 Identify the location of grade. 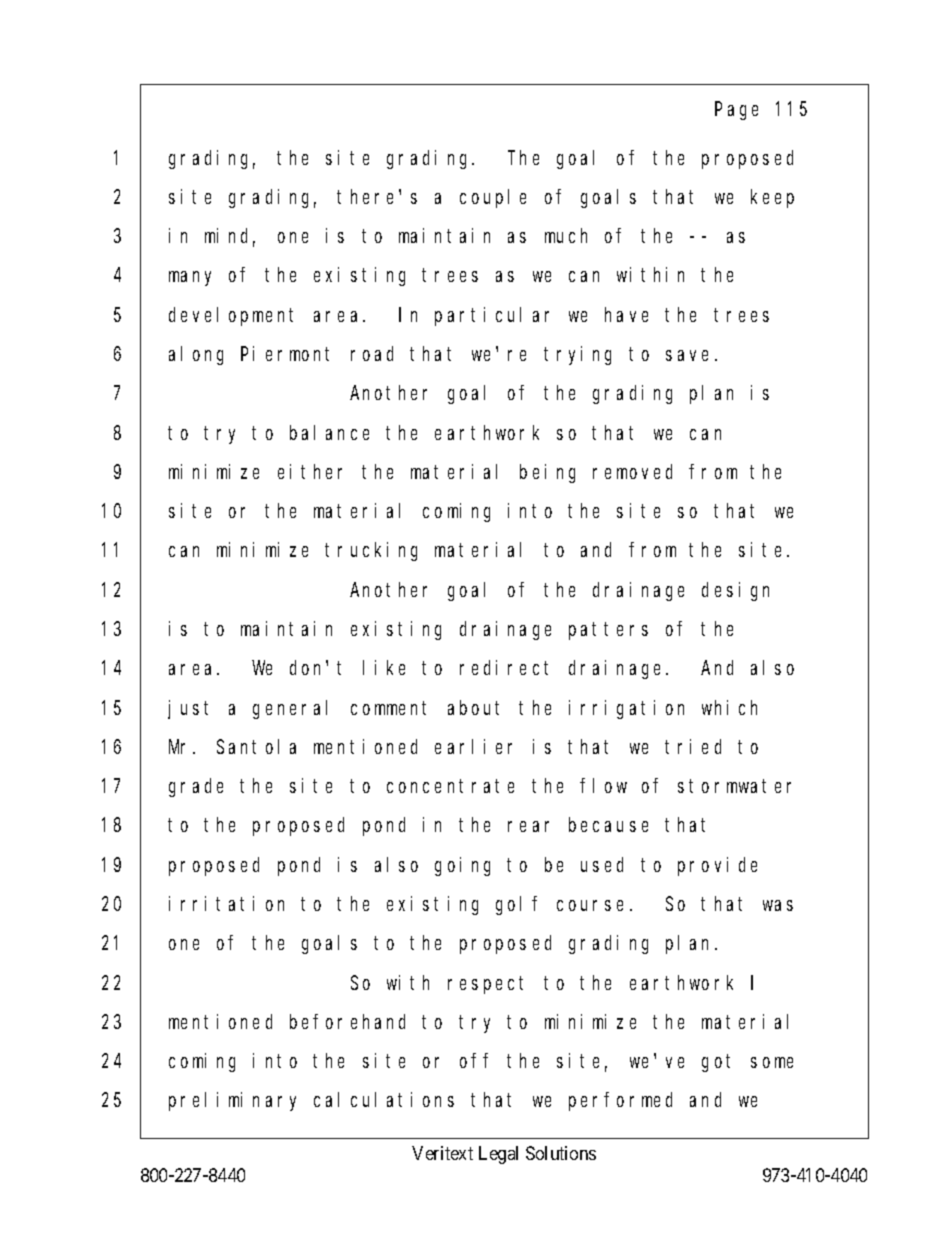
(196, 787).
